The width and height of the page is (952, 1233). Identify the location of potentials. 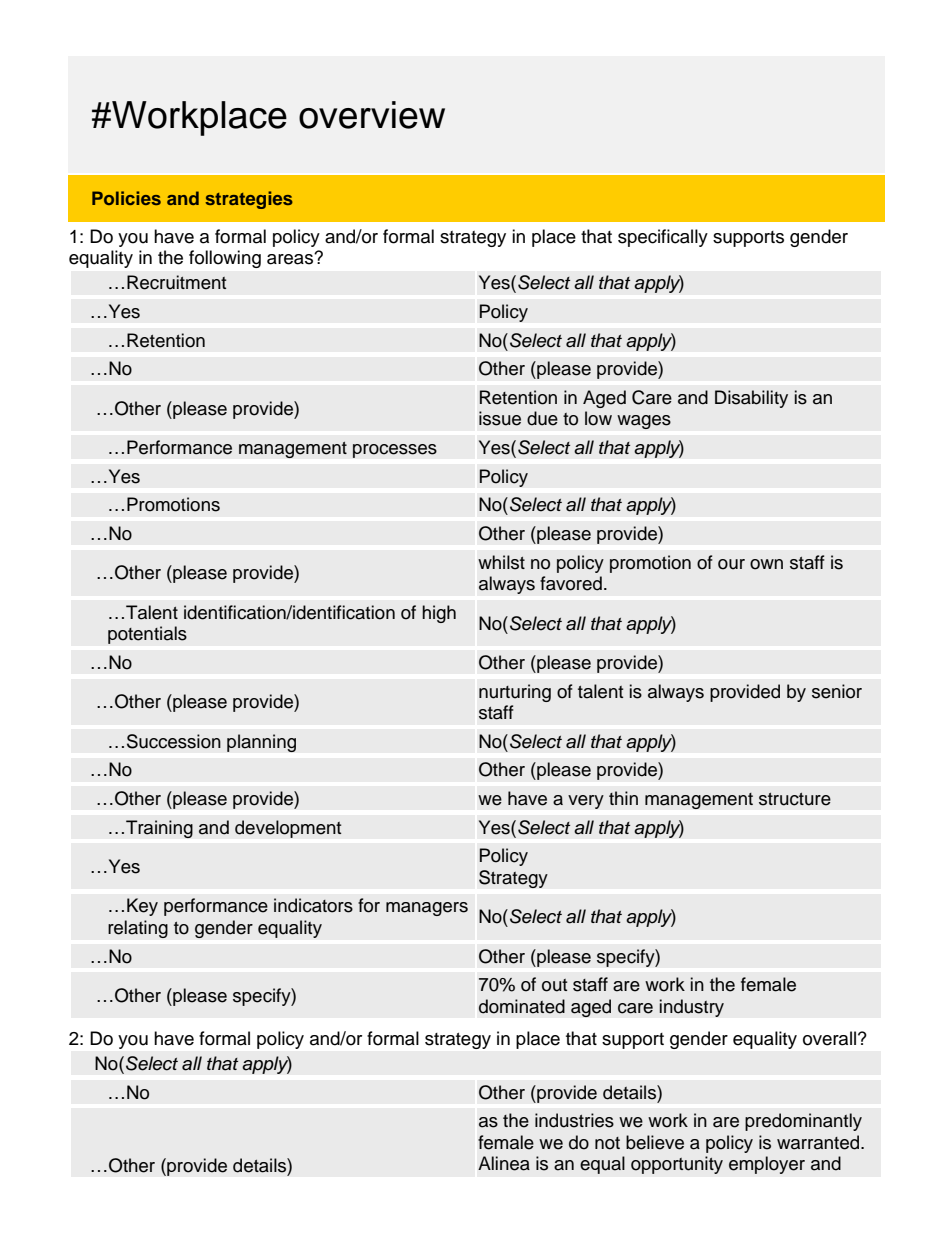
(147, 635).
